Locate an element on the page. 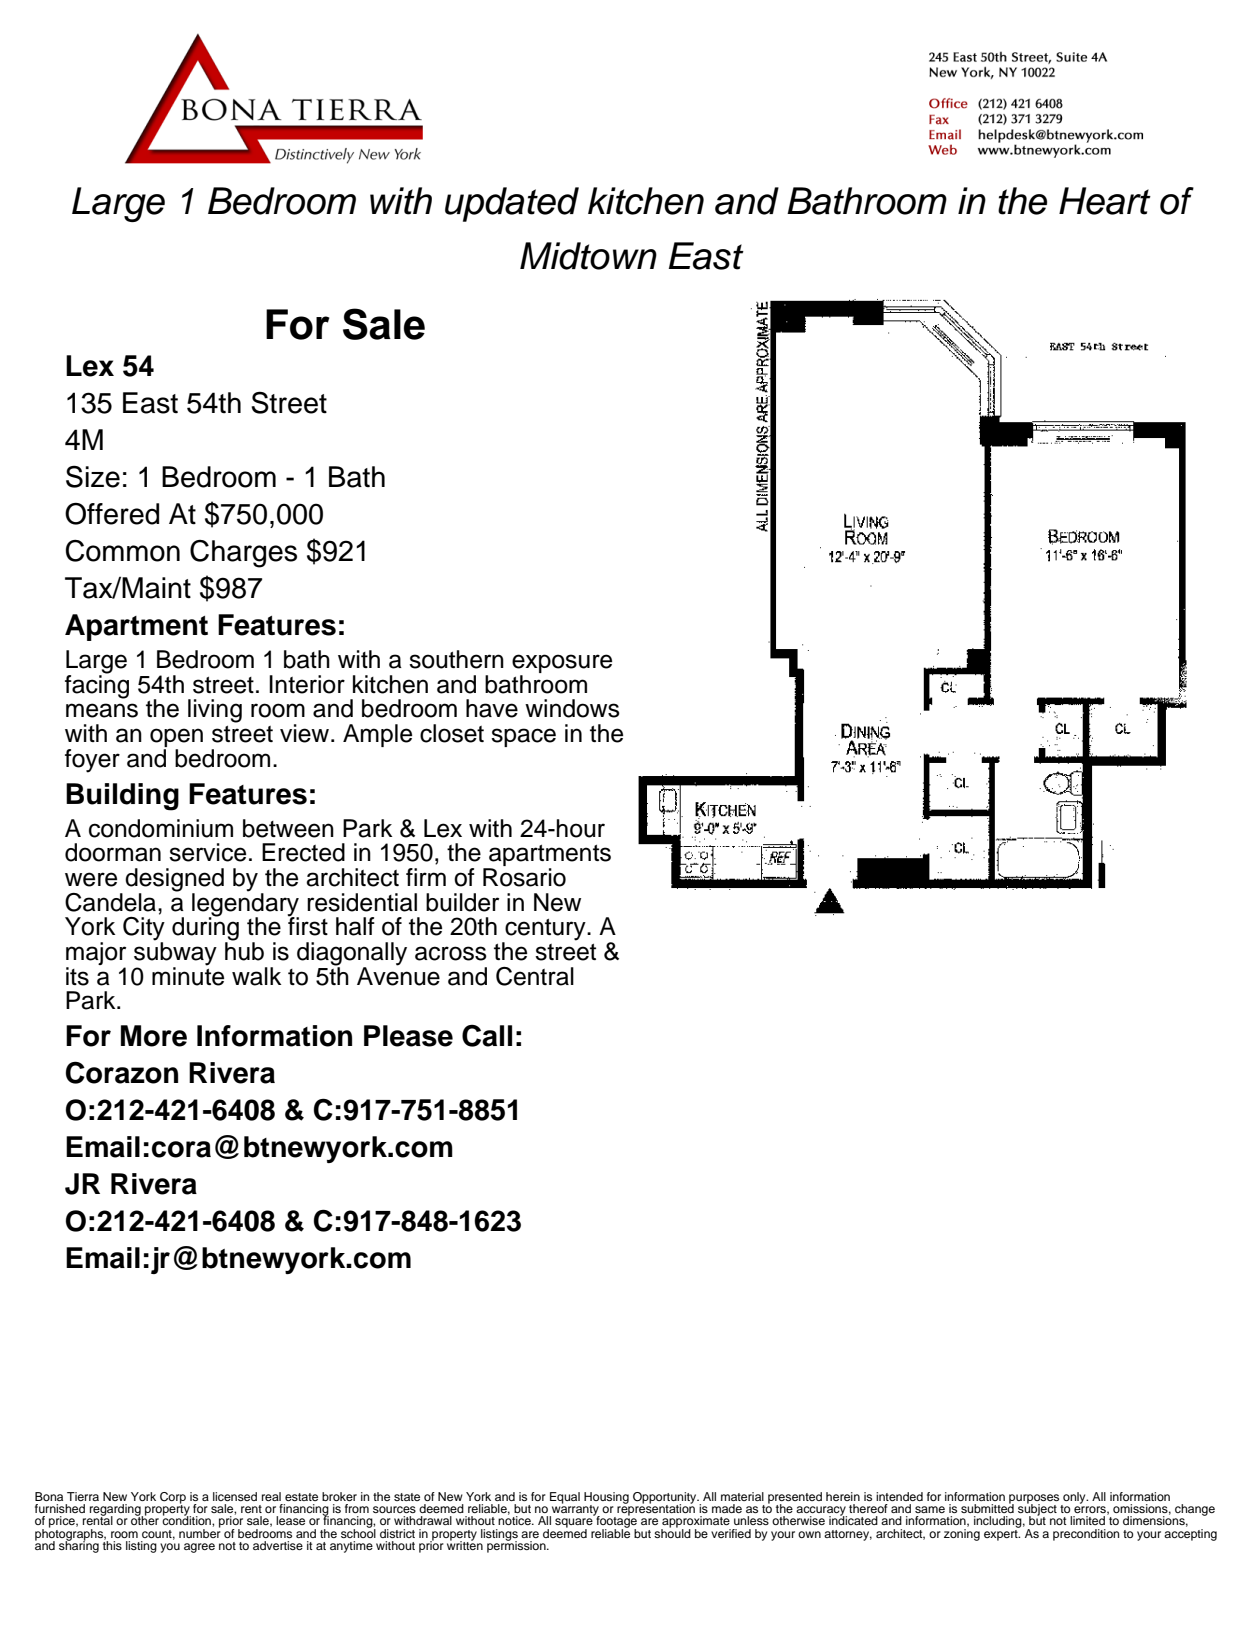  Heart is located at coordinates (1105, 201).
